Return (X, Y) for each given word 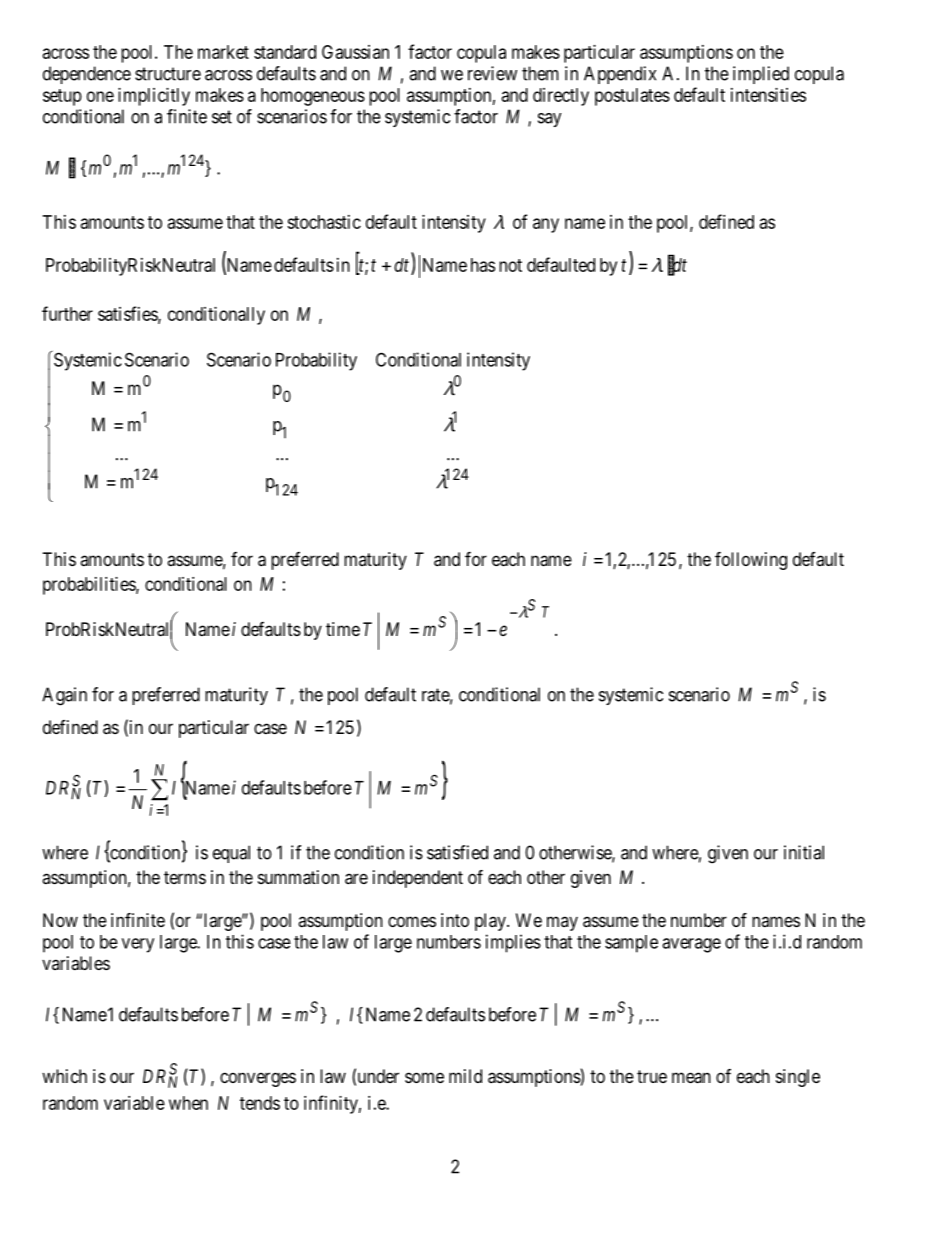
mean (691, 1078)
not (510, 265)
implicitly (154, 97)
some (424, 1077)
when (188, 1103)
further (67, 313)
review (492, 73)
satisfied (457, 852)
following (751, 561)
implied (761, 75)
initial (804, 852)
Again (64, 696)
